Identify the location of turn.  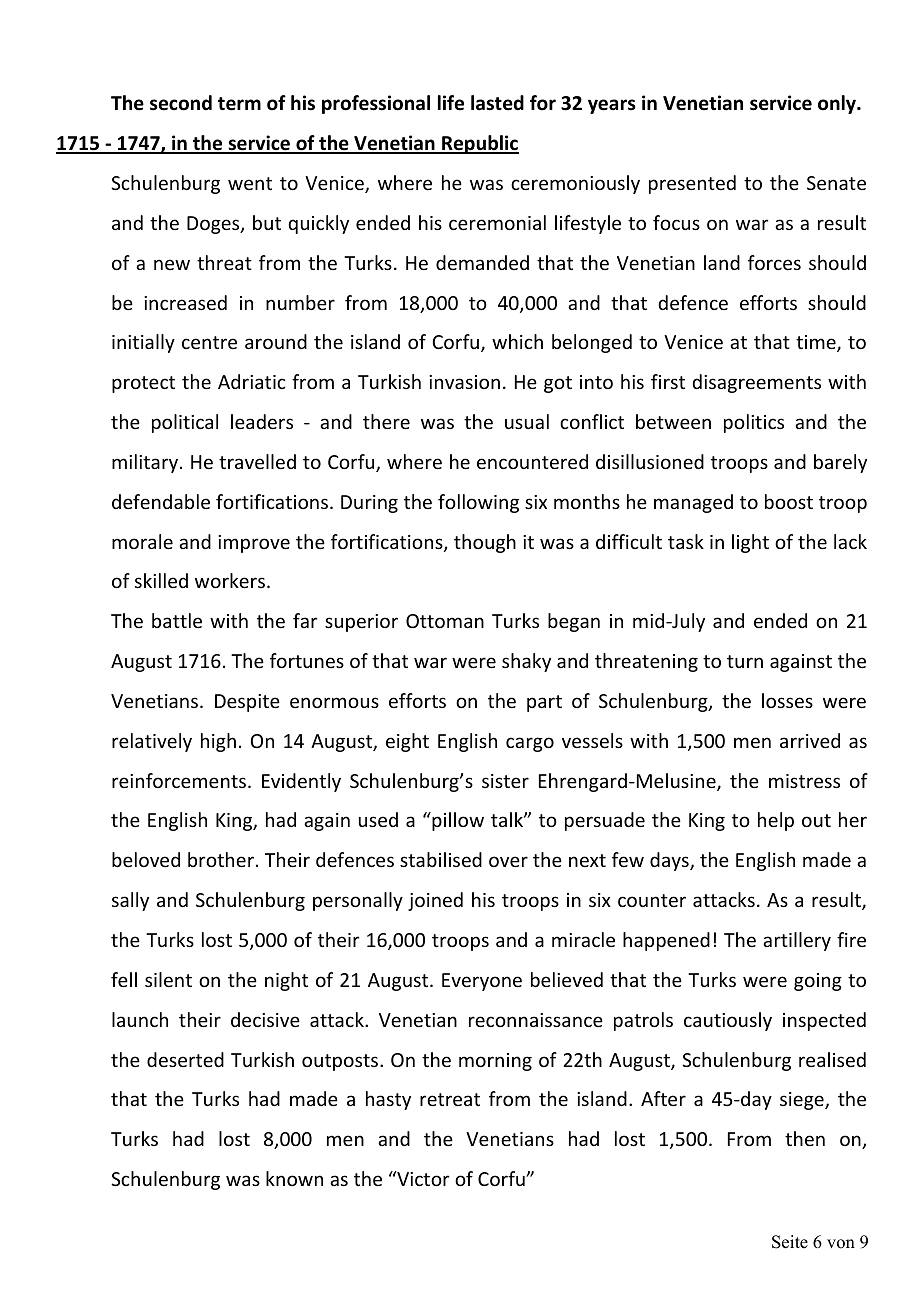
(745, 661).
